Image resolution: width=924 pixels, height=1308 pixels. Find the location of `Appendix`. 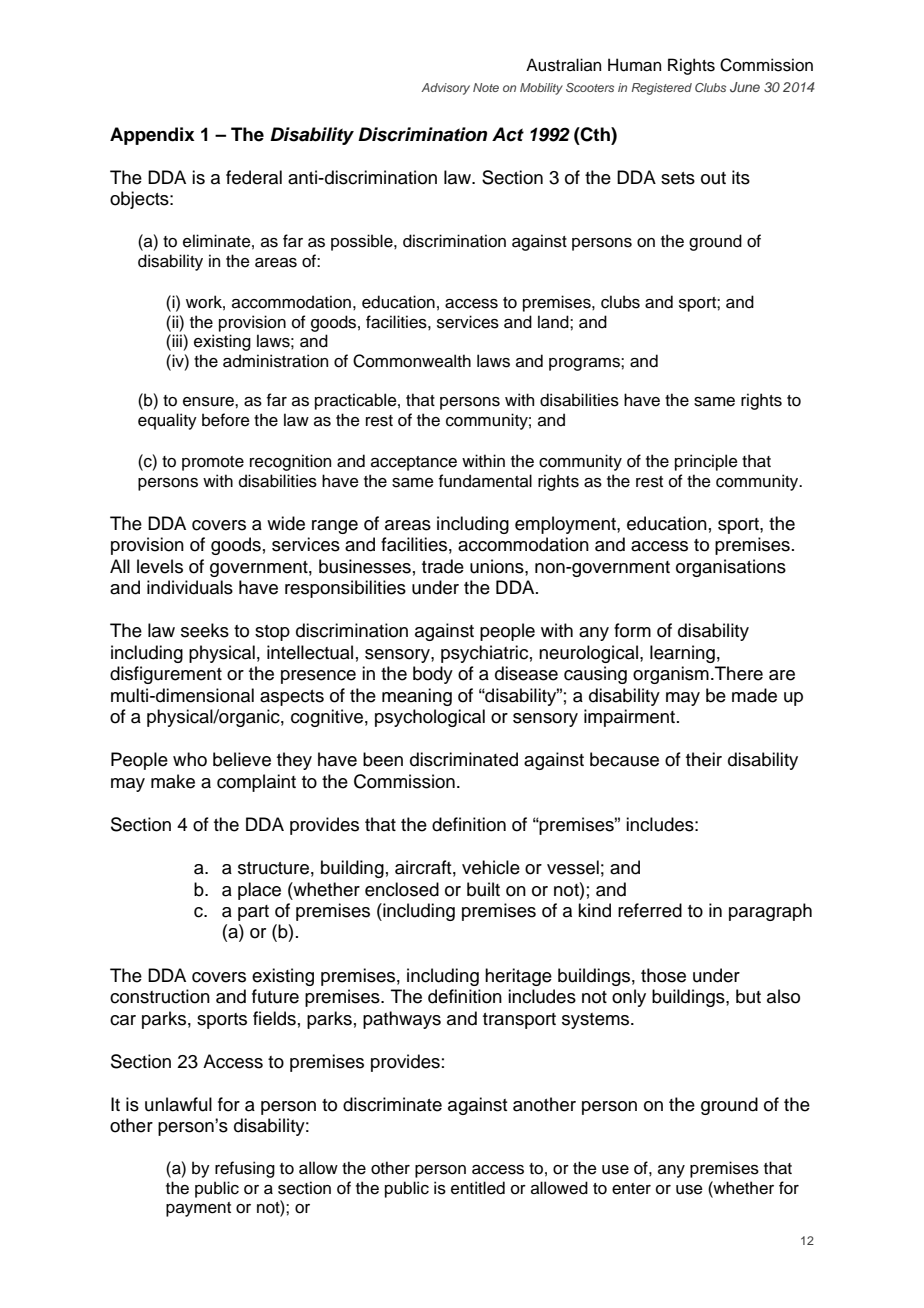

Appendix is located at coordinates (152, 136).
